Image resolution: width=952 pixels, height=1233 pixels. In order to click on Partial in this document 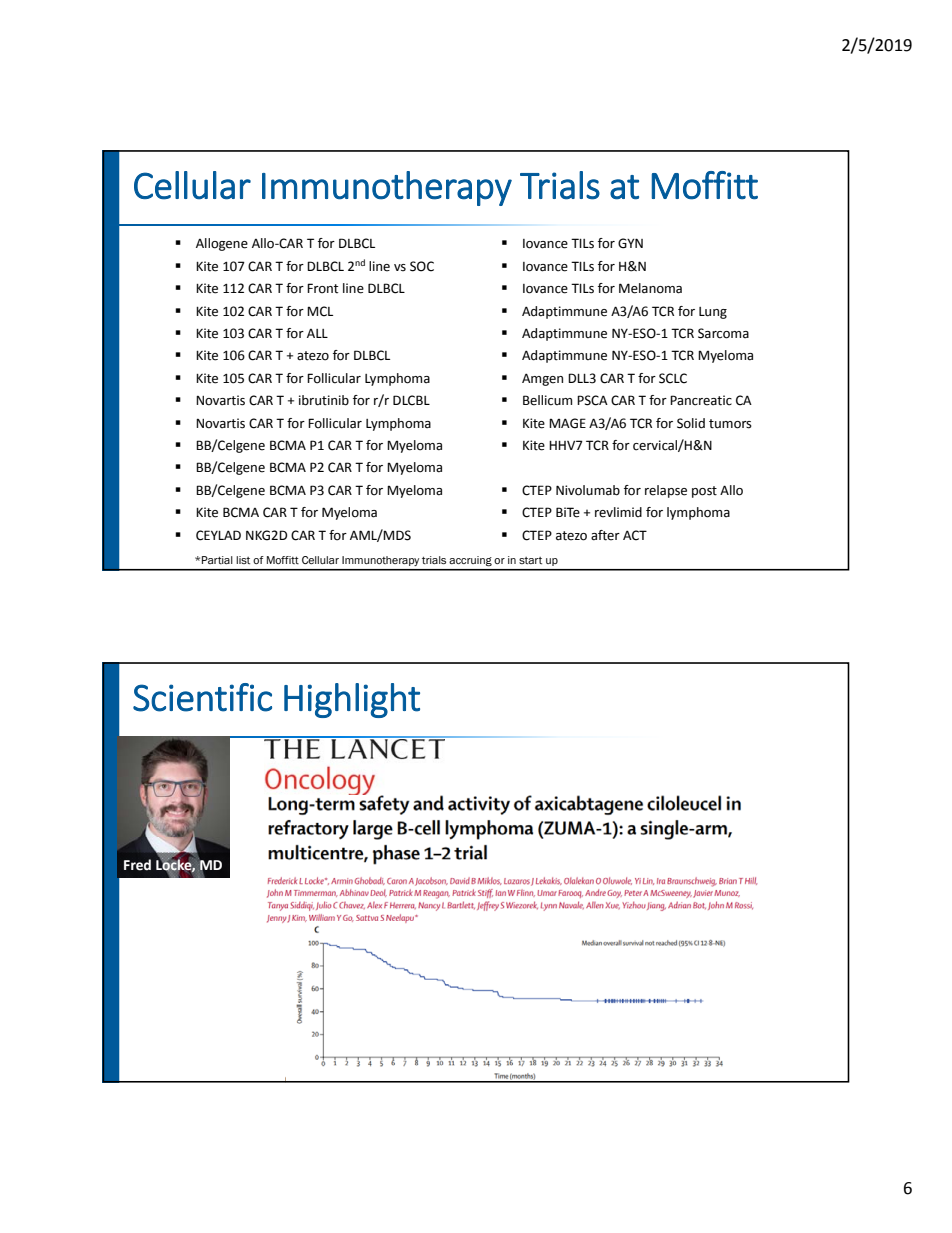, I will do `click(217, 560)`.
